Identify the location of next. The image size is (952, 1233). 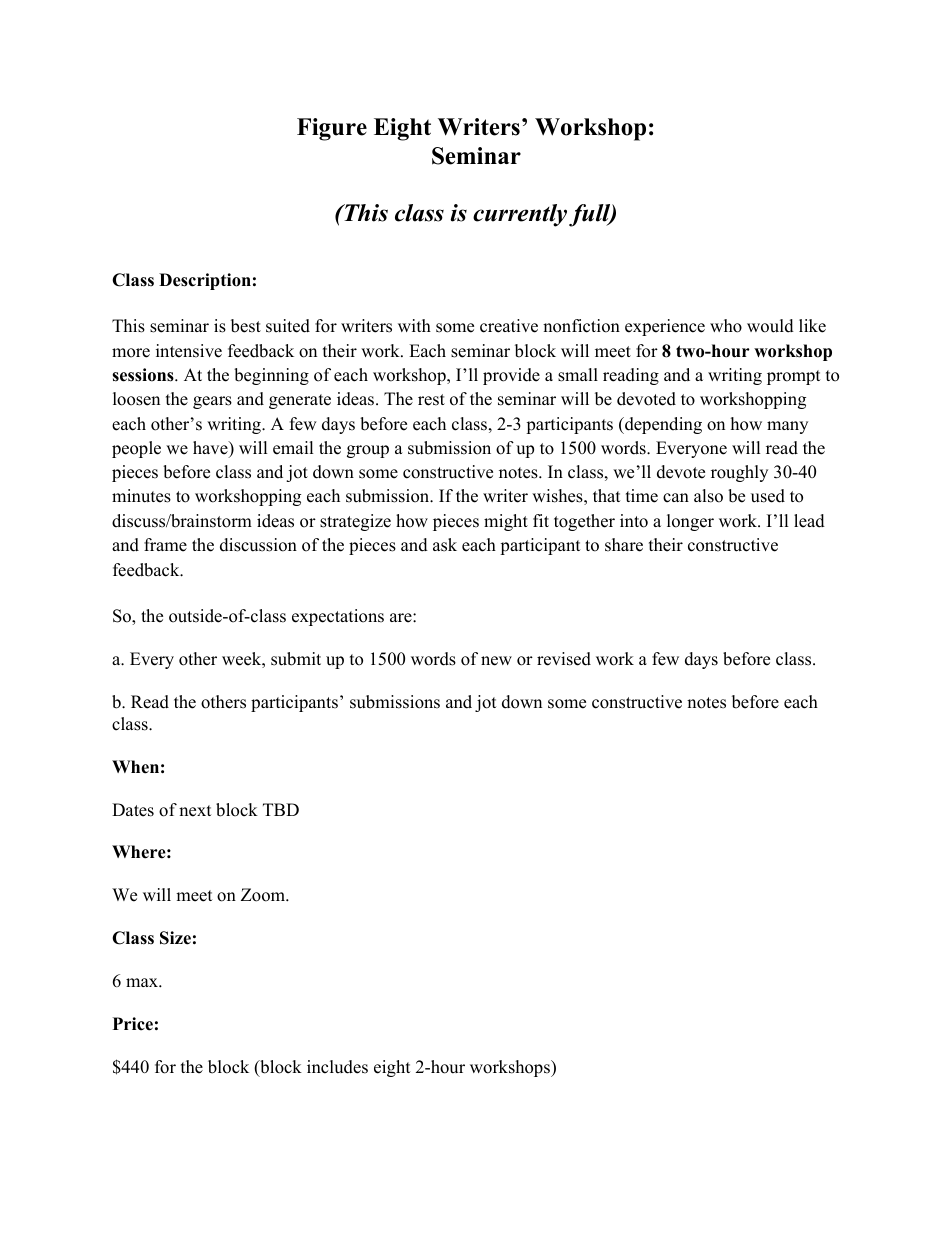
(195, 811).
